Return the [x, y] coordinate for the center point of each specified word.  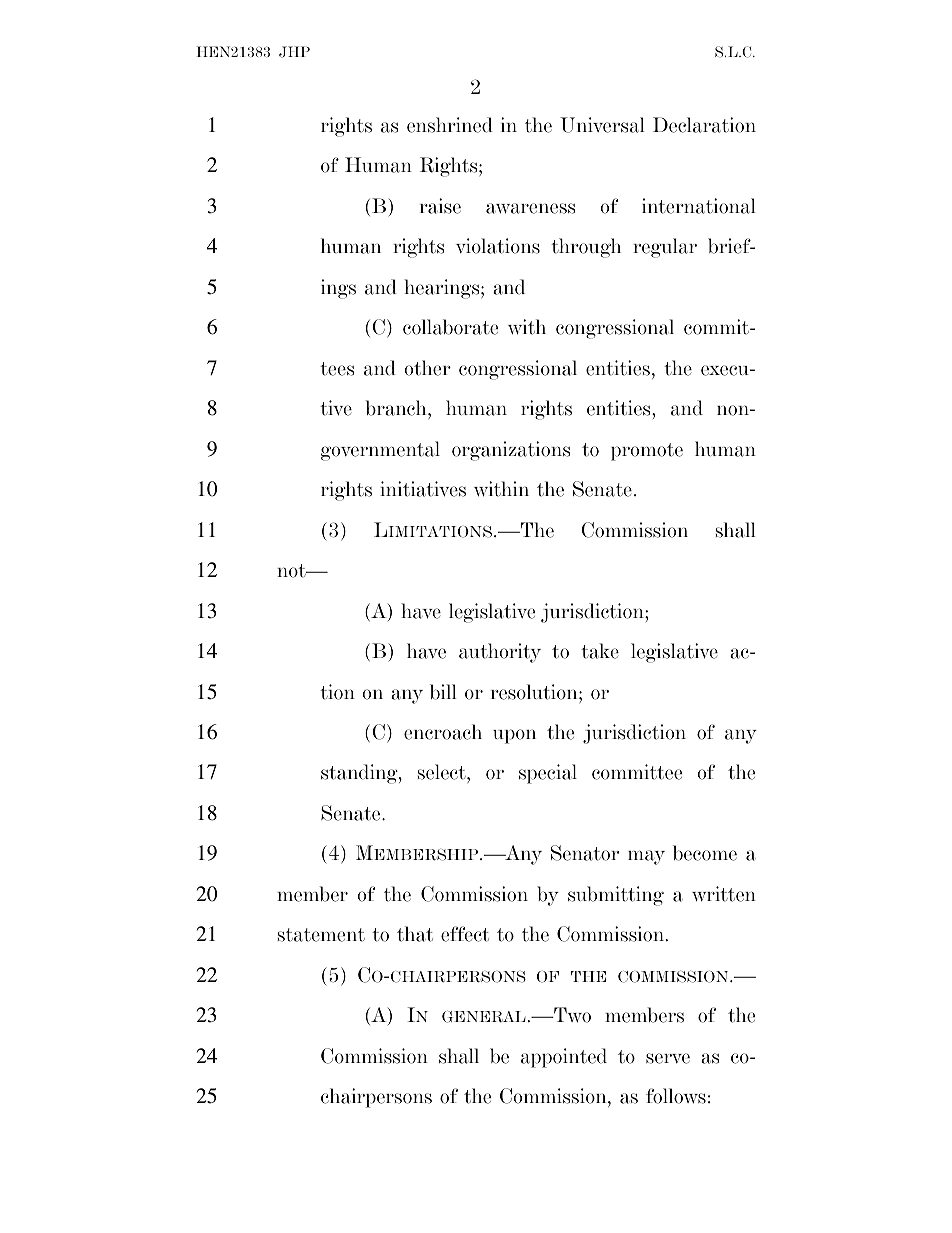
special [548, 774]
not [292, 571]
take [600, 651]
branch [397, 408]
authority [500, 653]
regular [665, 248]
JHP [294, 52]
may [646, 857]
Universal [602, 125]
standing [360, 774]
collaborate [450, 327]
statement [321, 935]
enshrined [450, 125]
